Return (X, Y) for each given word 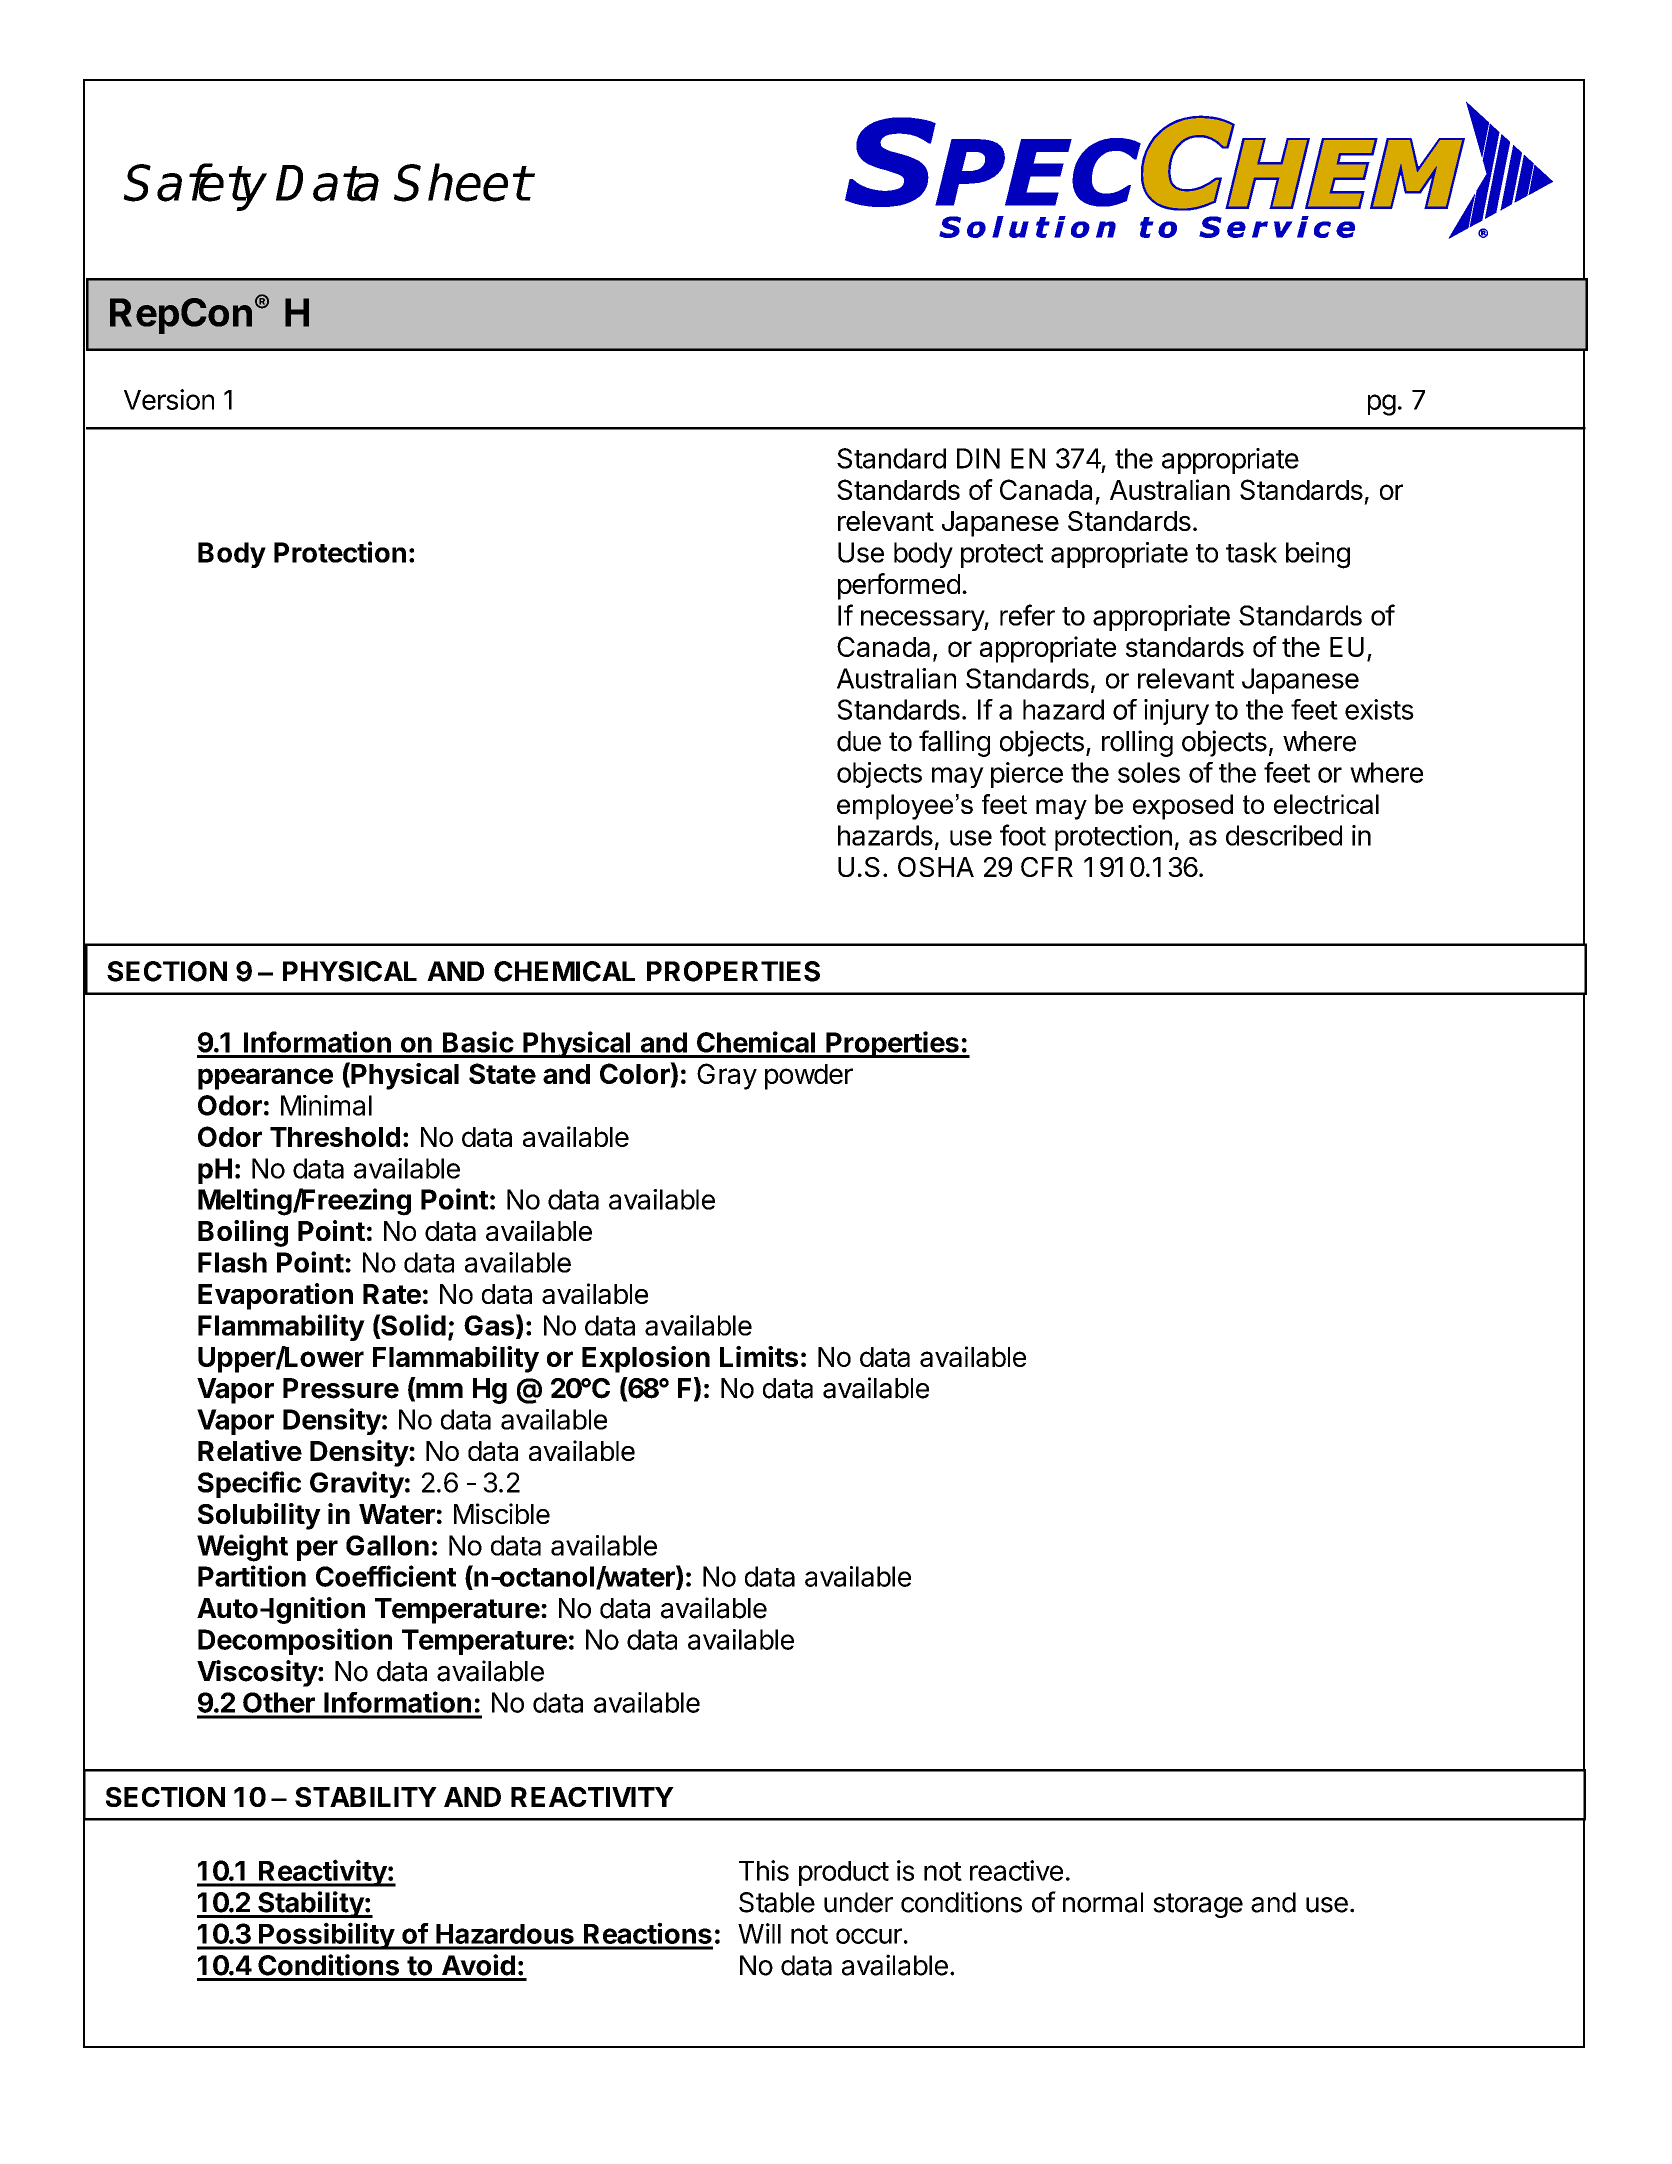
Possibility (326, 1936)
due (859, 741)
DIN (978, 458)
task (1251, 552)
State (502, 1073)
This (764, 1870)
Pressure (341, 1388)
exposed (1183, 807)
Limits (759, 1356)
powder (809, 1077)
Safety (196, 187)
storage (1198, 1905)
